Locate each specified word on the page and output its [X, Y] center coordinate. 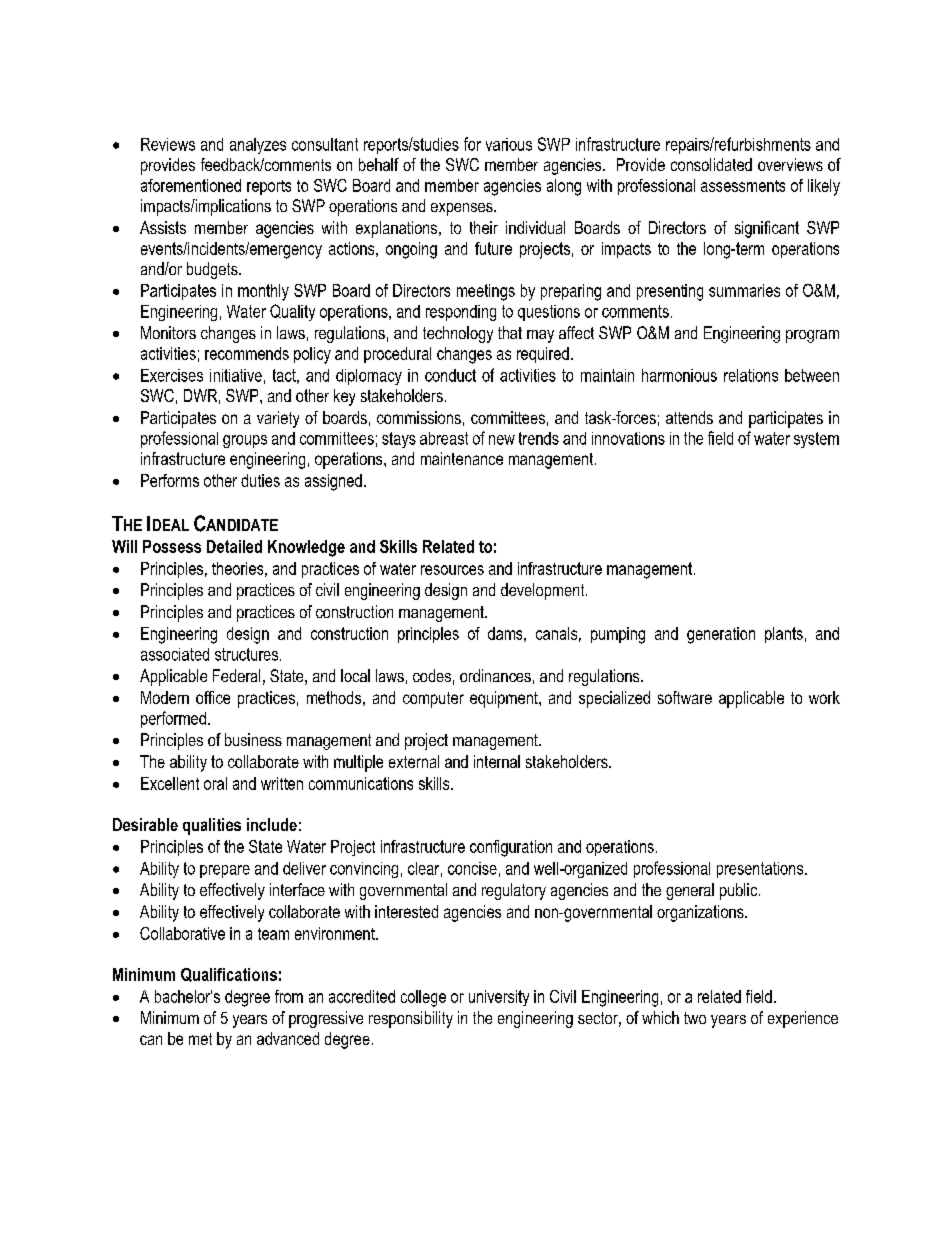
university [499, 998]
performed [173, 719]
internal [497, 761]
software [685, 697]
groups [245, 441]
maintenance [462, 458]
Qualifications [229, 975]
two [695, 1018]
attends [689, 417]
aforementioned [191, 185]
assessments [743, 186]
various [509, 144]
